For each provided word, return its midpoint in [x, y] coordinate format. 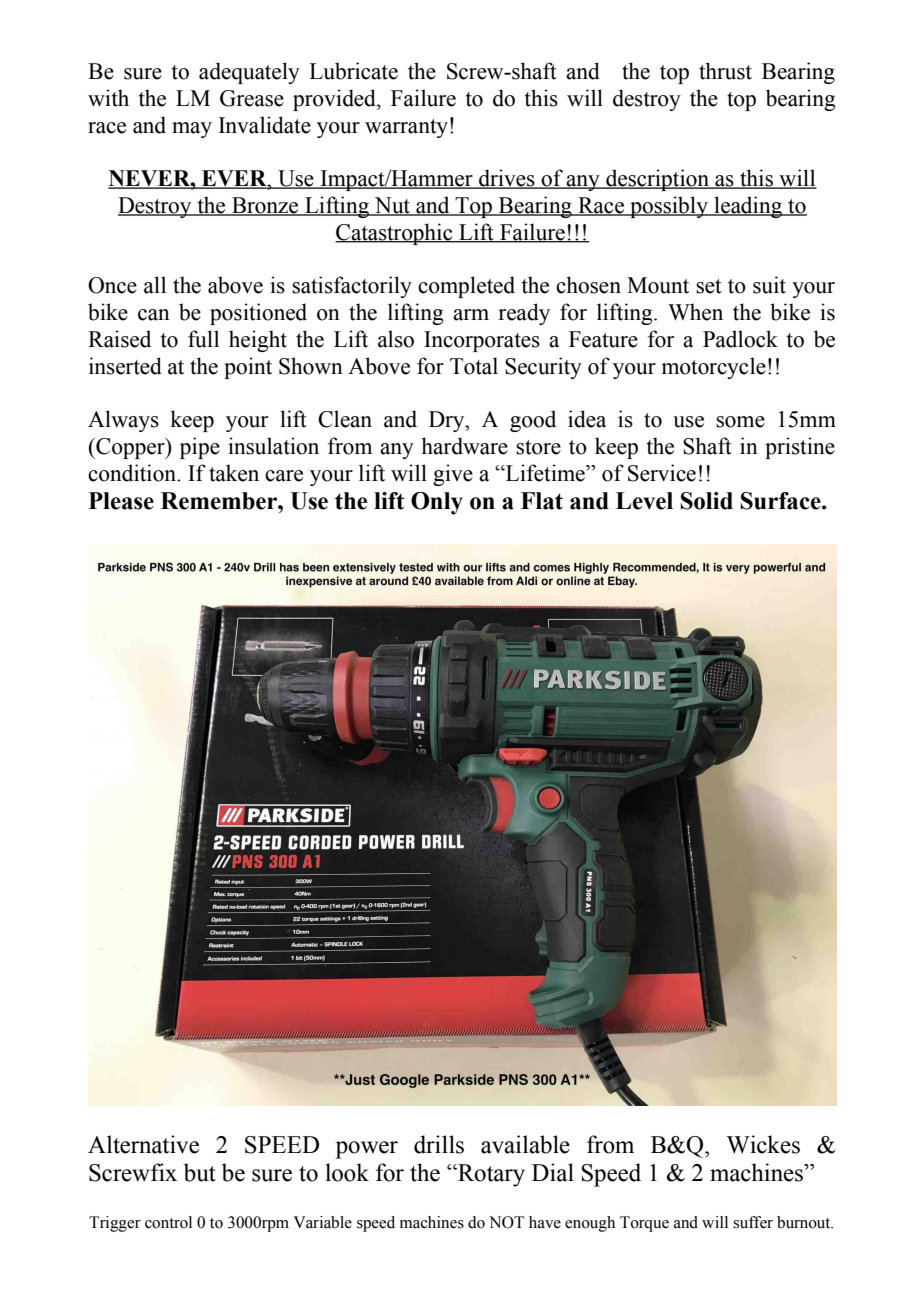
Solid [707, 501]
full [203, 339]
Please [121, 501]
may [192, 130]
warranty [406, 128]
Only [437, 503]
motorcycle [713, 368]
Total [474, 366]
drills [439, 1144]
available [525, 1144]
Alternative [143, 1144]
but [200, 1172]
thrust [725, 71]
